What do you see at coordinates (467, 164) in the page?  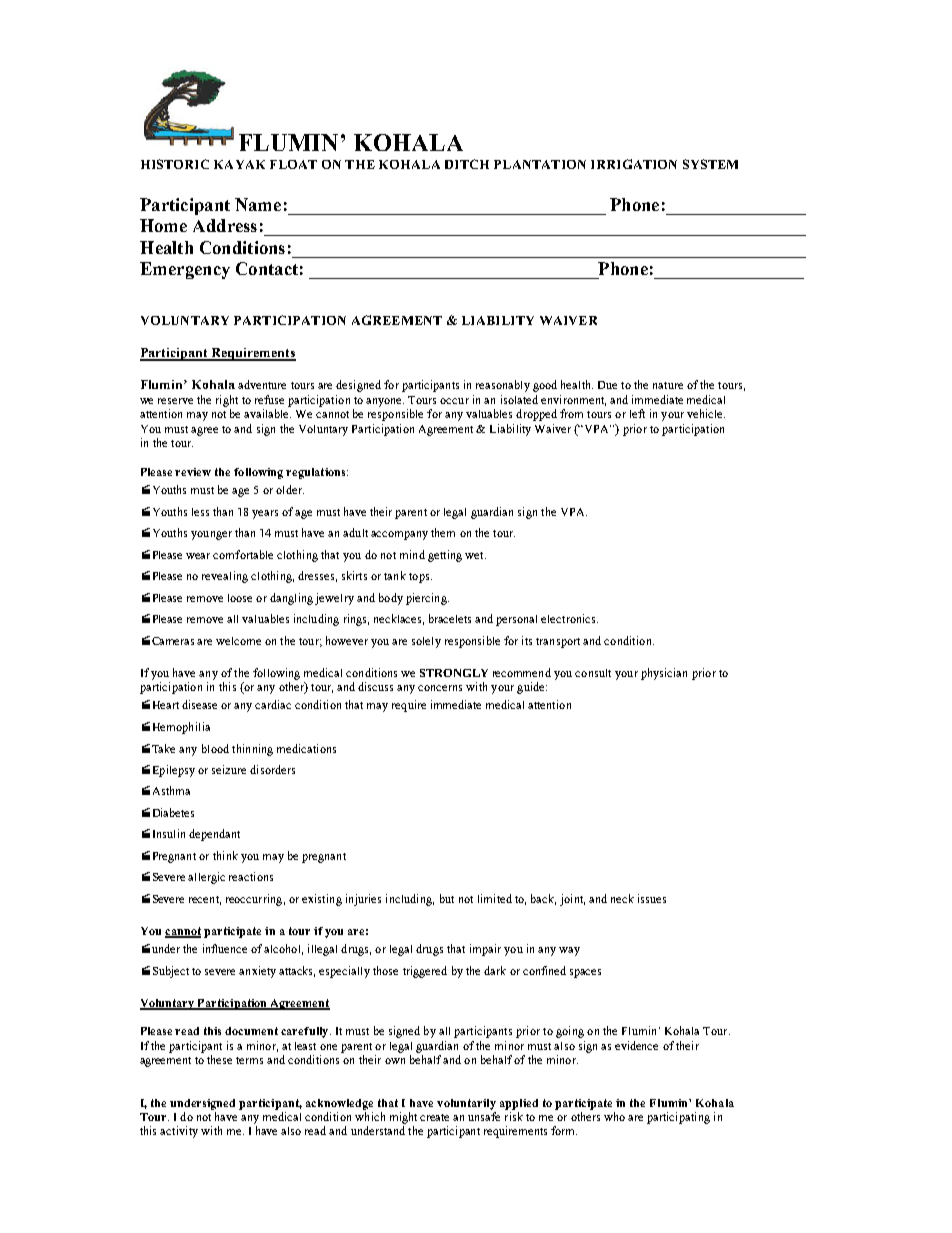 I see `DITCH` at bounding box center [467, 164].
